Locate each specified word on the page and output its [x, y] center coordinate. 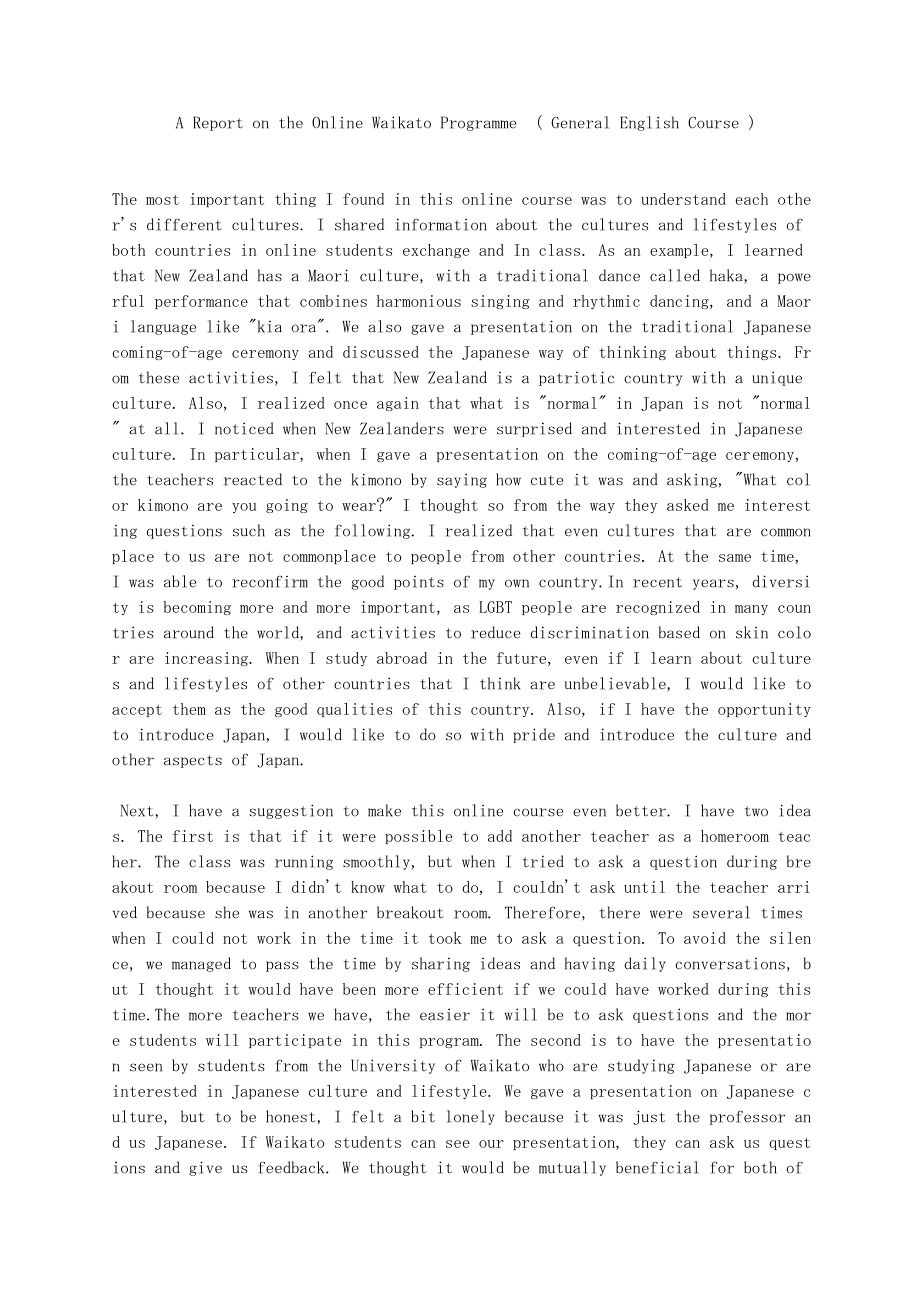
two [756, 811]
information [441, 224]
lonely [471, 1117]
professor [747, 1117]
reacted [253, 479]
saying [462, 480]
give [205, 1168]
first [193, 836]
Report [218, 123]
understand [683, 199]
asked [688, 505]
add [500, 836]
